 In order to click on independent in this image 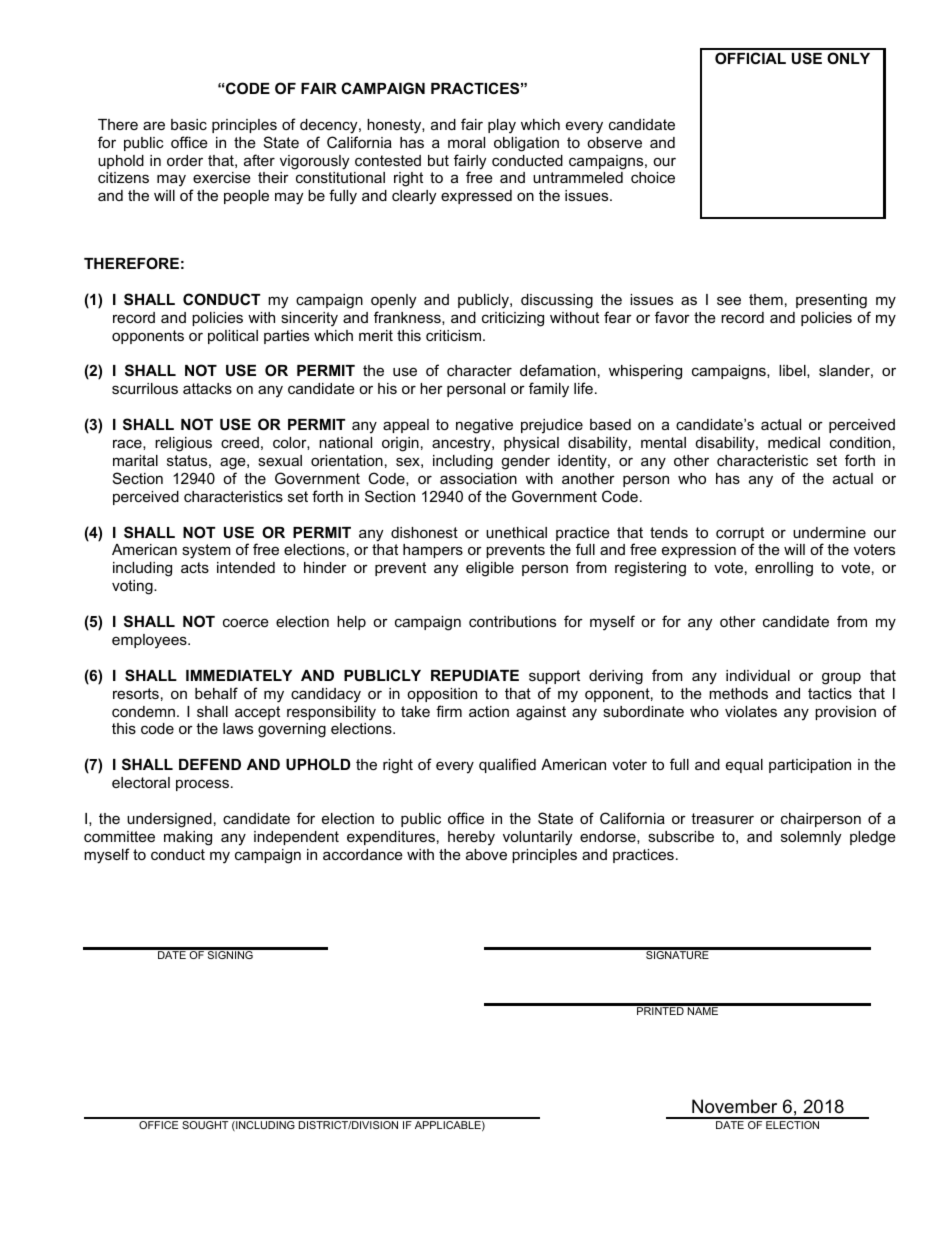, I will do `click(296, 838)`.
